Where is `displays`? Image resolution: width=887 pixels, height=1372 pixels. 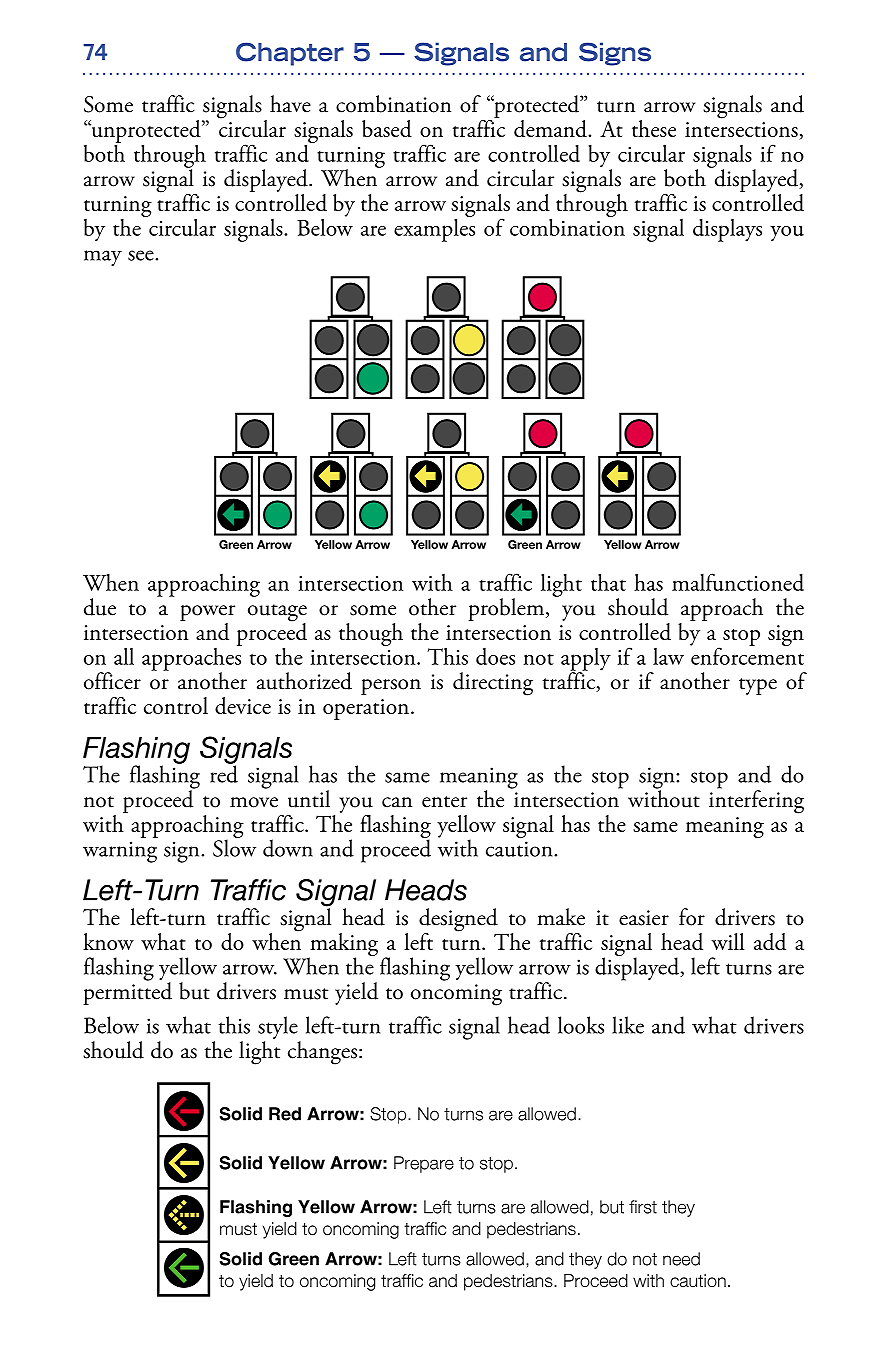 displays is located at coordinates (727, 230).
